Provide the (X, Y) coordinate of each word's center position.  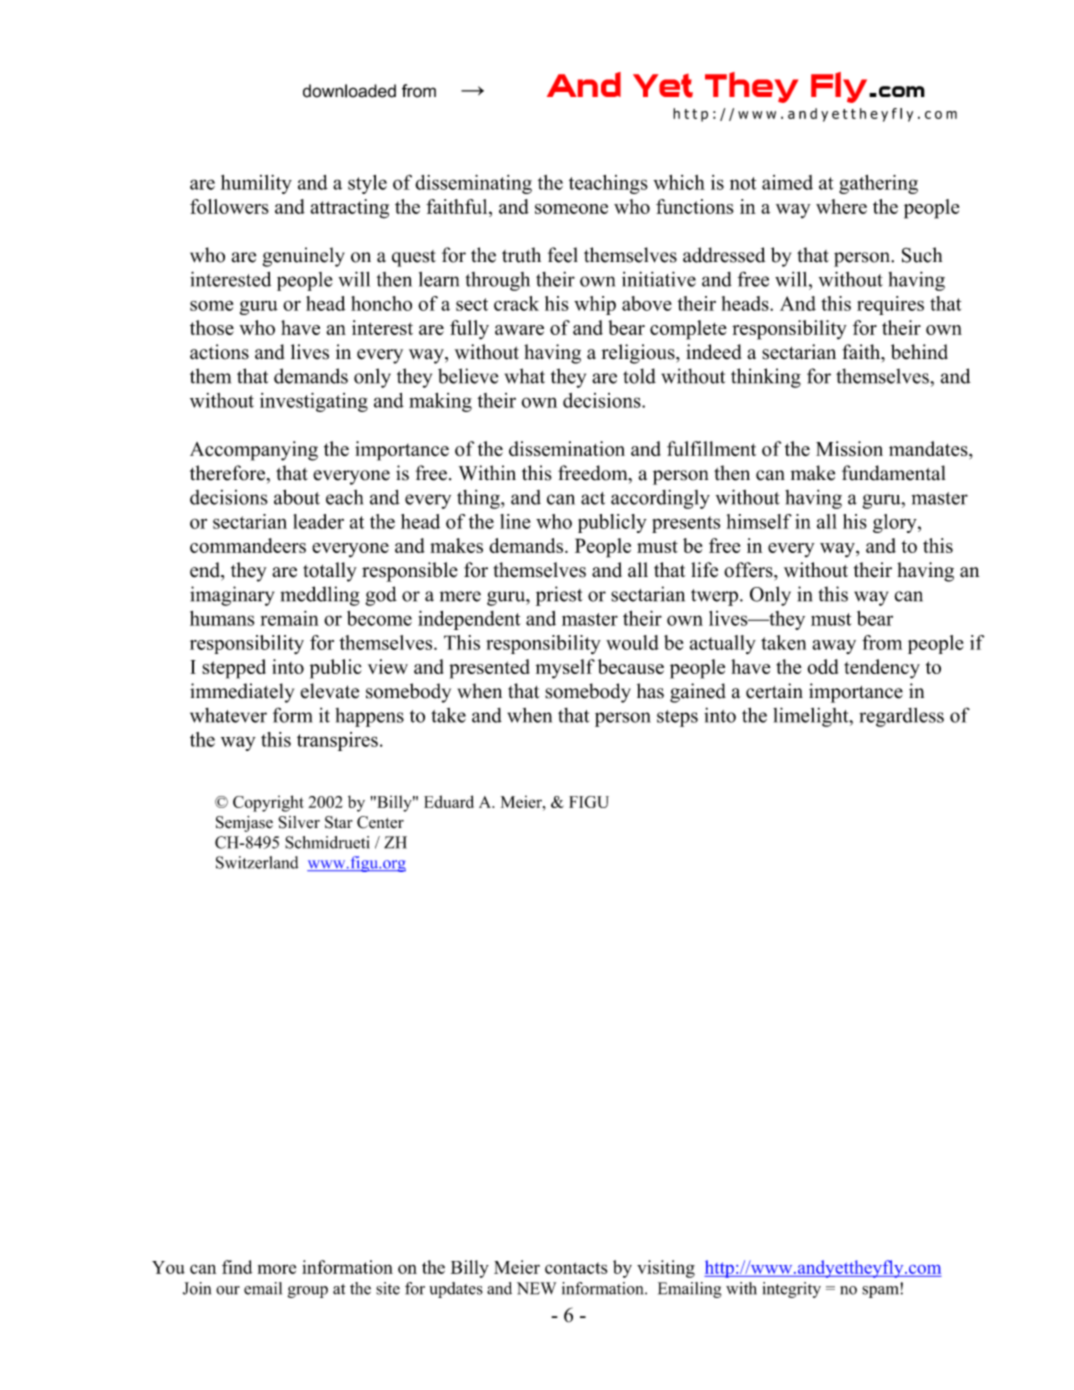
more (277, 1269)
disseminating (473, 184)
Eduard (449, 801)
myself (565, 669)
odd (822, 666)
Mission (849, 449)
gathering (878, 184)
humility (256, 184)
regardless (901, 717)
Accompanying (254, 451)
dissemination (567, 449)
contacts (576, 1268)
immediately (242, 693)
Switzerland (257, 862)
